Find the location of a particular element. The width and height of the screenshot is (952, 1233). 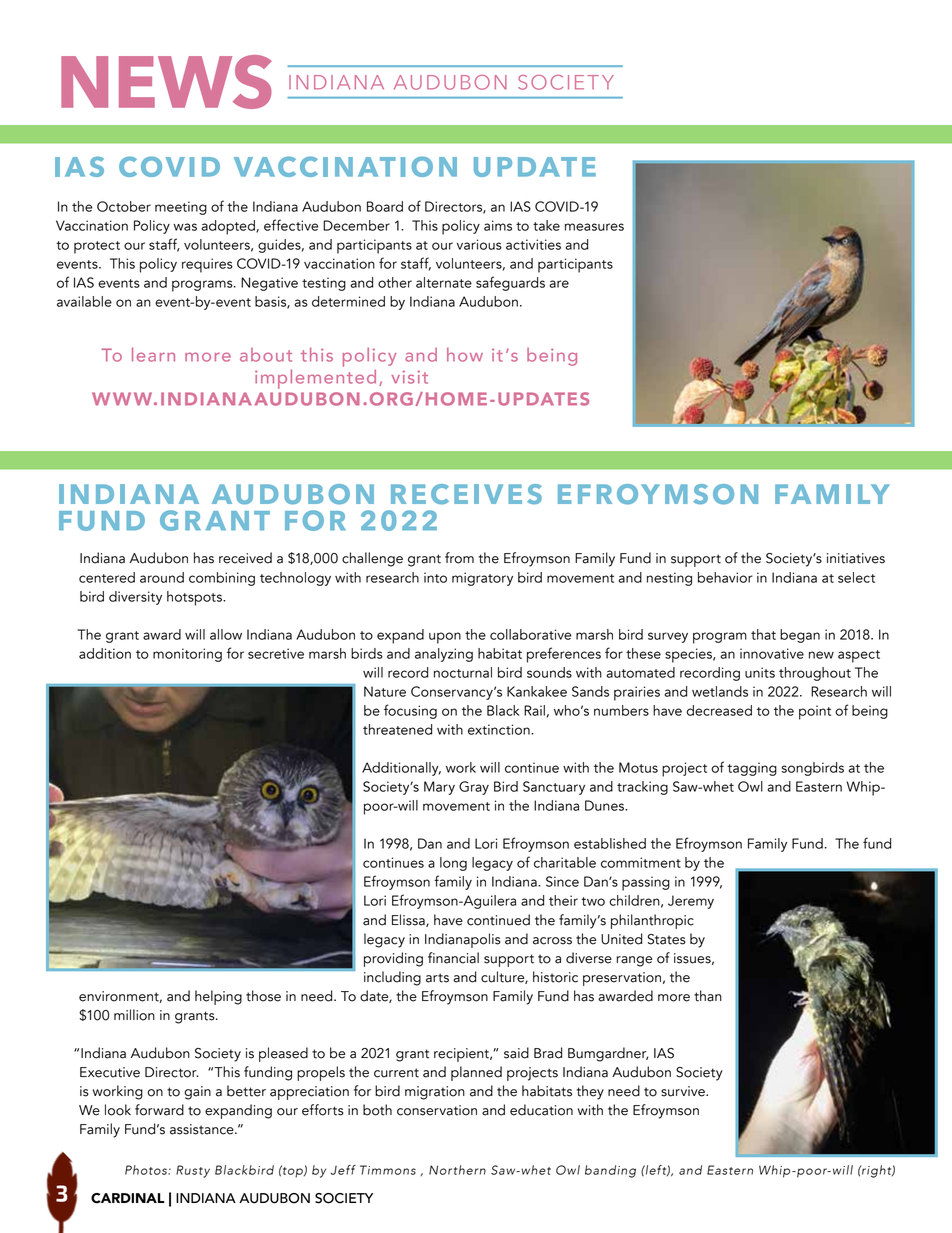

upon is located at coordinates (445, 638).
